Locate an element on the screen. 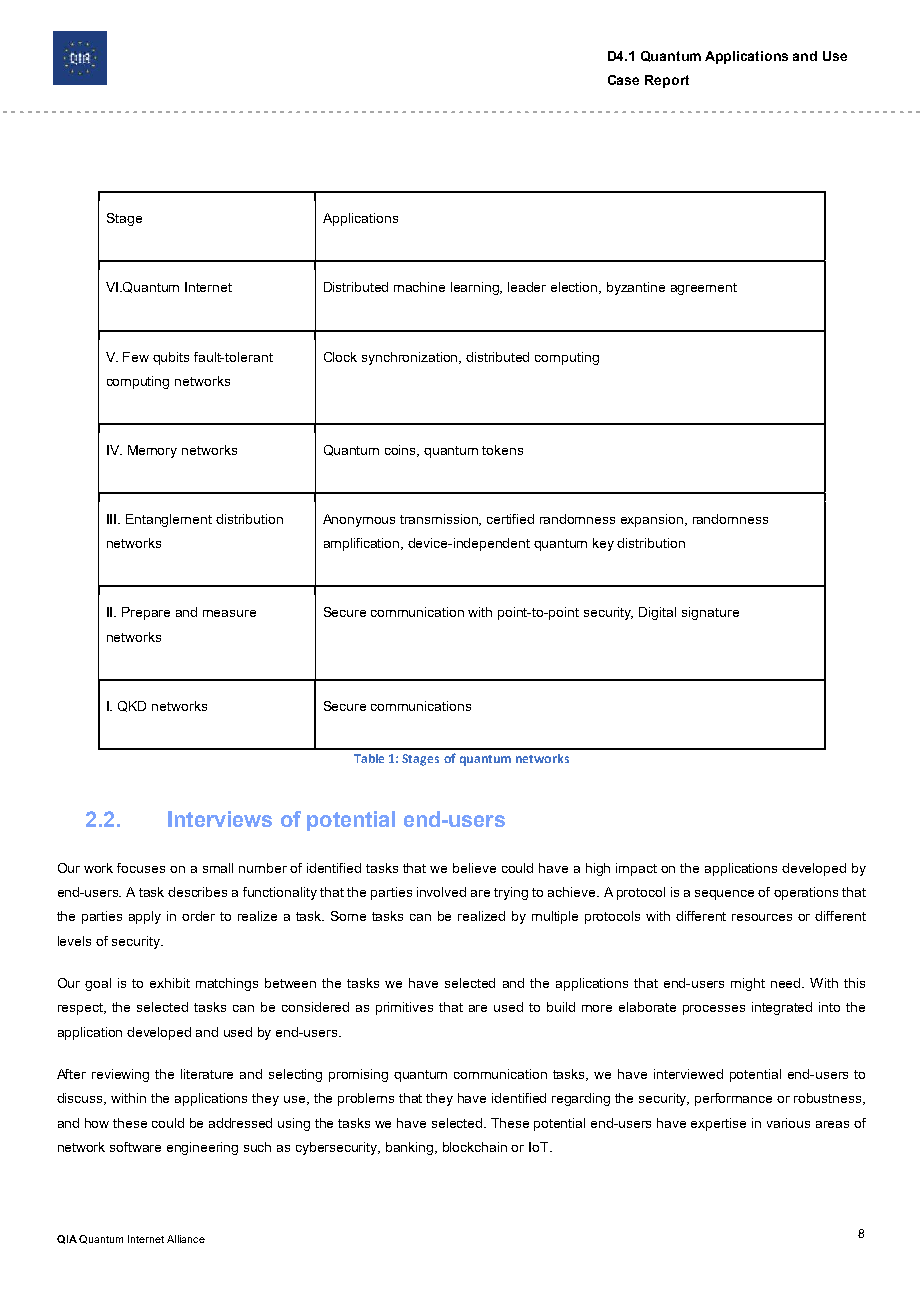 The height and width of the screenshot is (1308, 924). Table is located at coordinates (369, 758).
